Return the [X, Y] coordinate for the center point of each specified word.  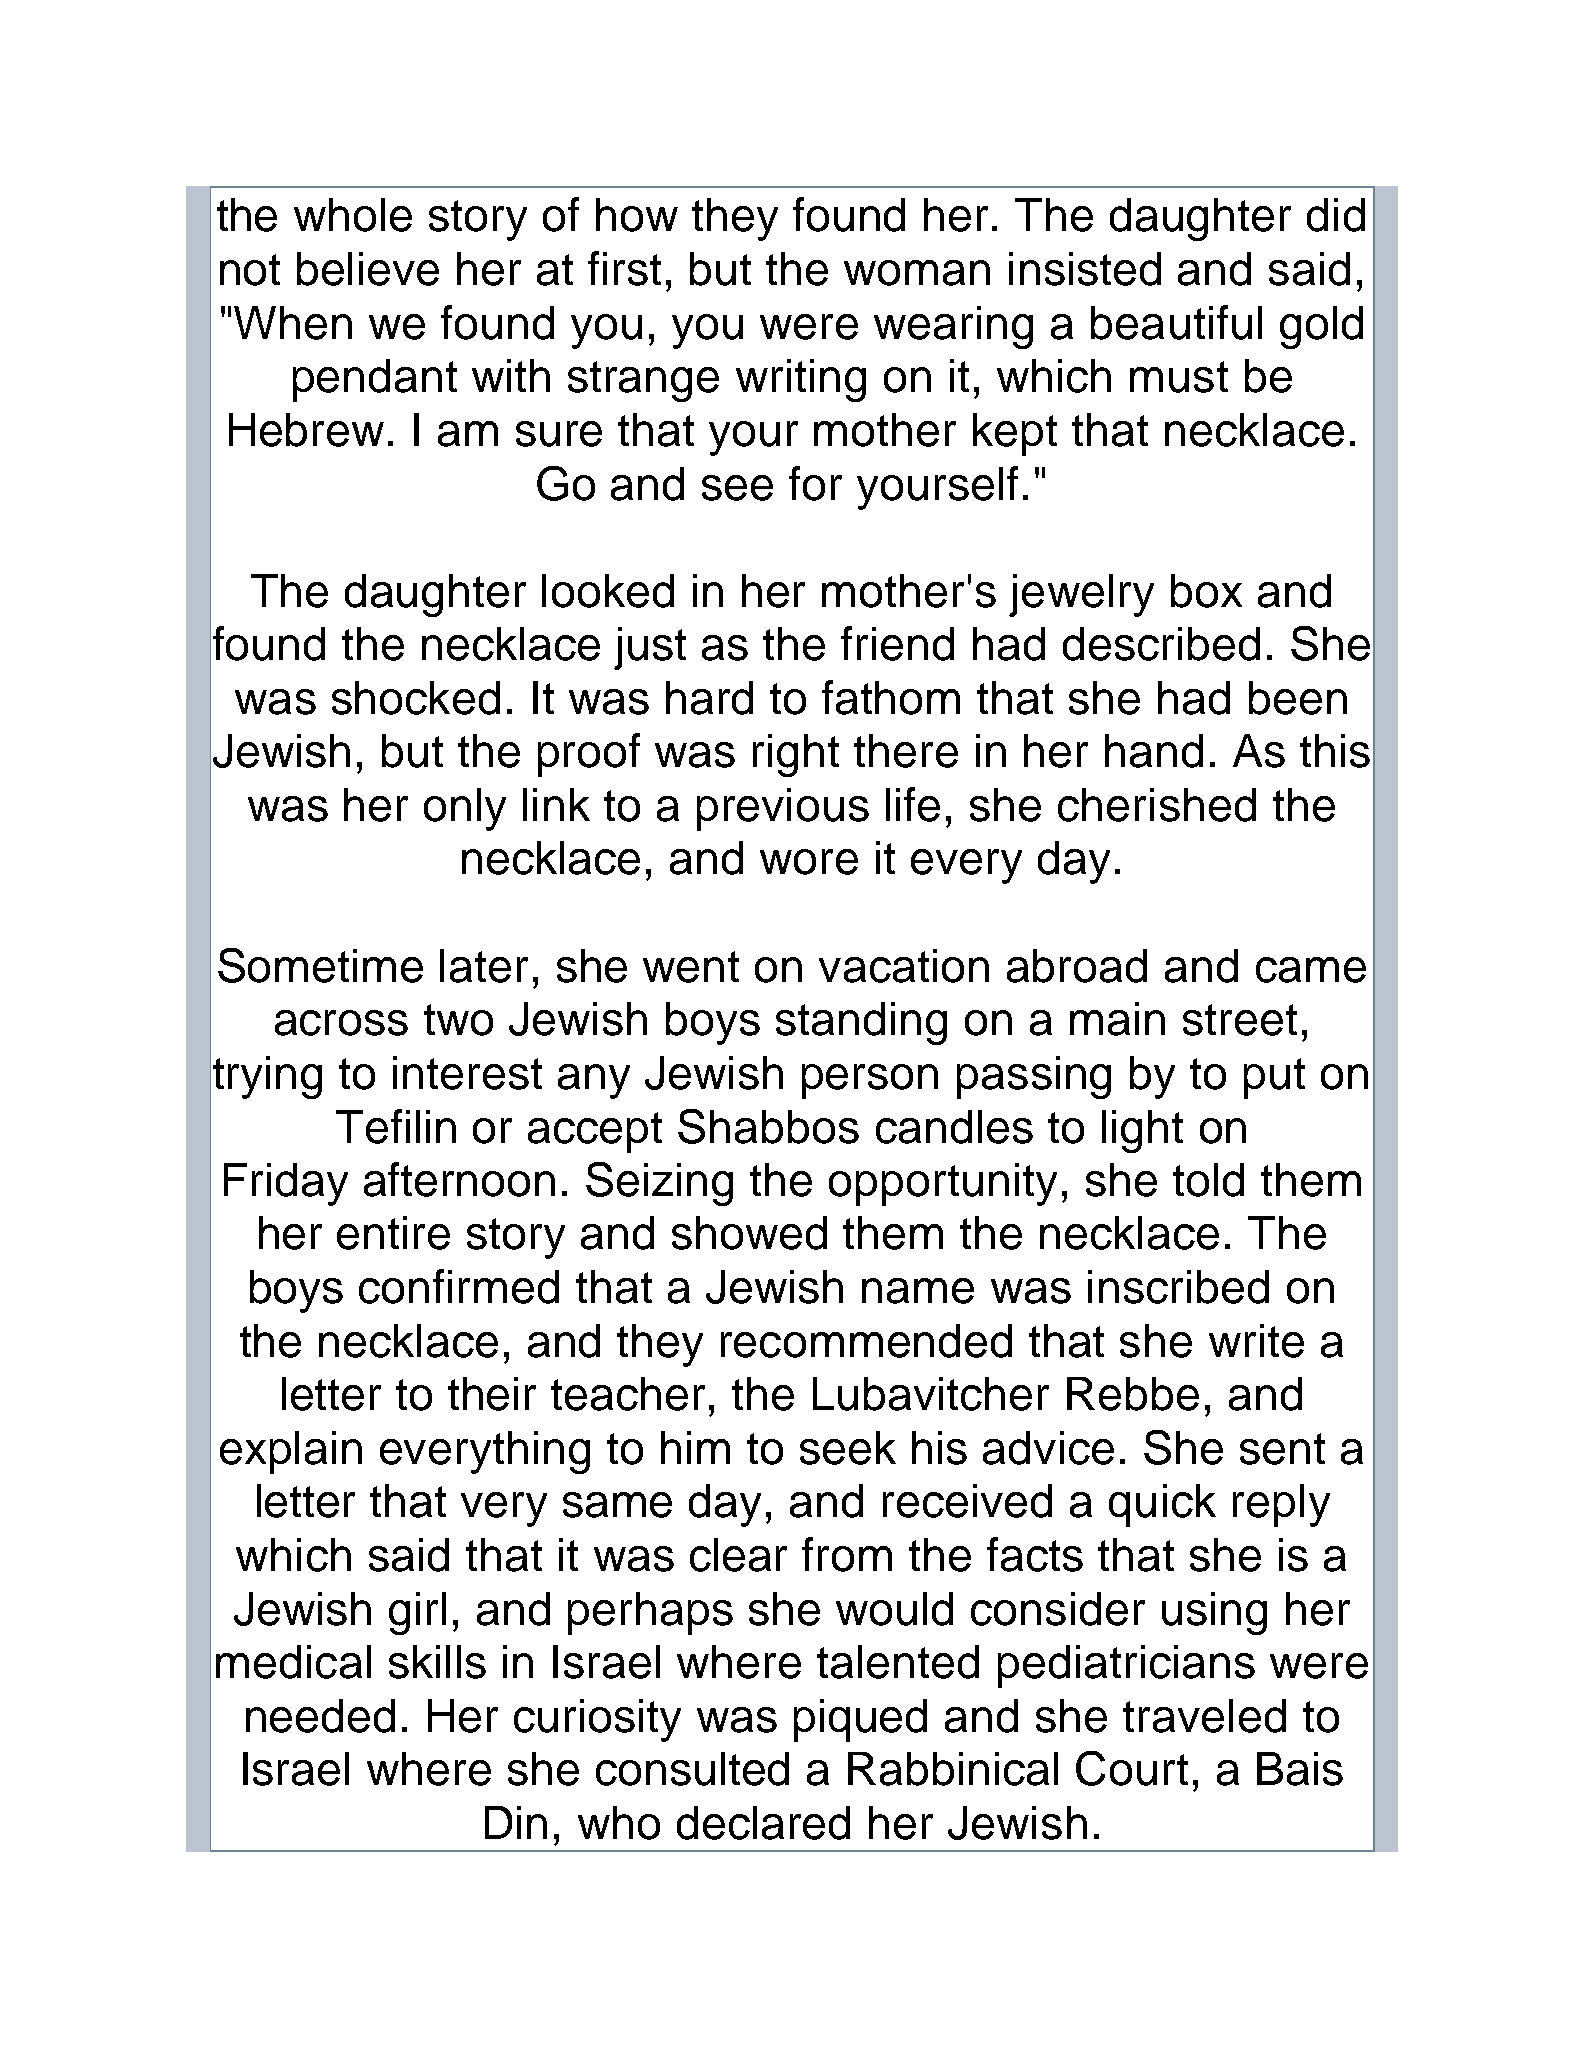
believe [368, 269]
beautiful [1176, 322]
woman [917, 273]
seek [848, 1448]
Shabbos [768, 1126]
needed [320, 1716]
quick [1162, 1505]
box [1206, 591]
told [1208, 1180]
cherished [1157, 805]
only [465, 809]
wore [809, 862]
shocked [416, 698]
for [815, 483]
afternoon [459, 1179]
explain [291, 1452]
